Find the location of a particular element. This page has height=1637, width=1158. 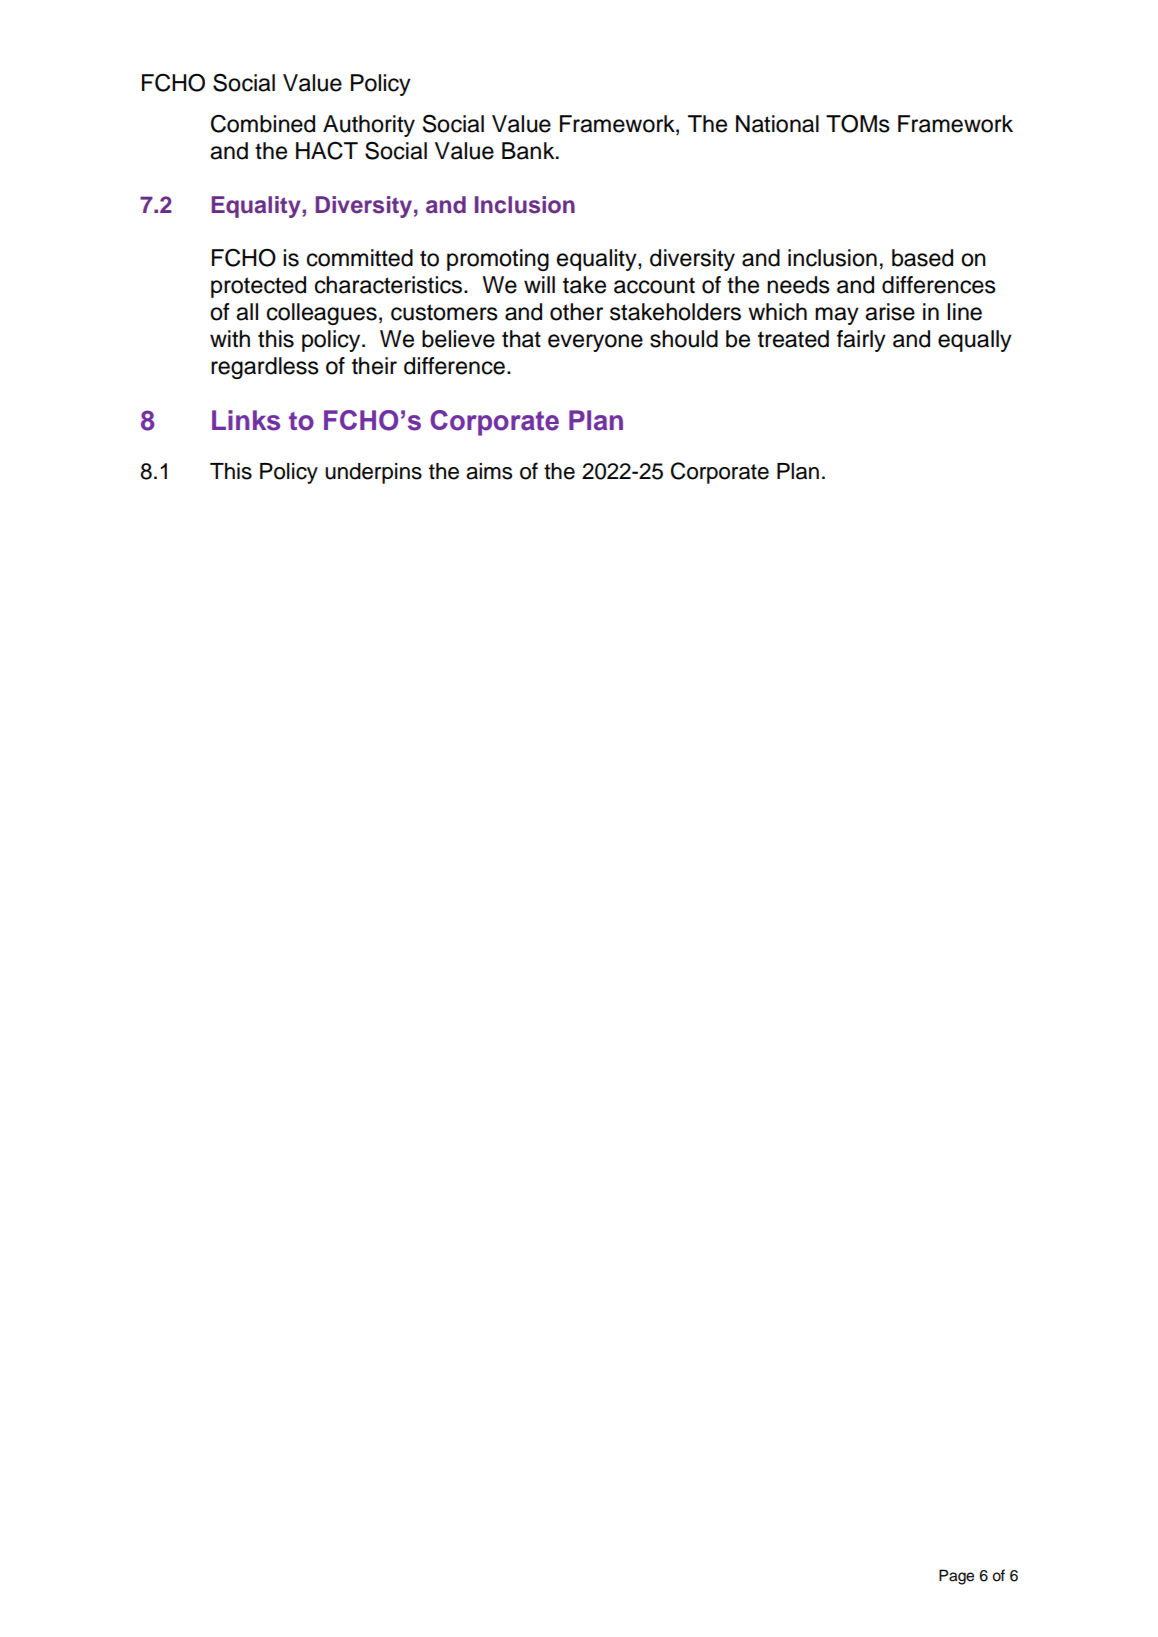

underpins is located at coordinates (373, 473).
